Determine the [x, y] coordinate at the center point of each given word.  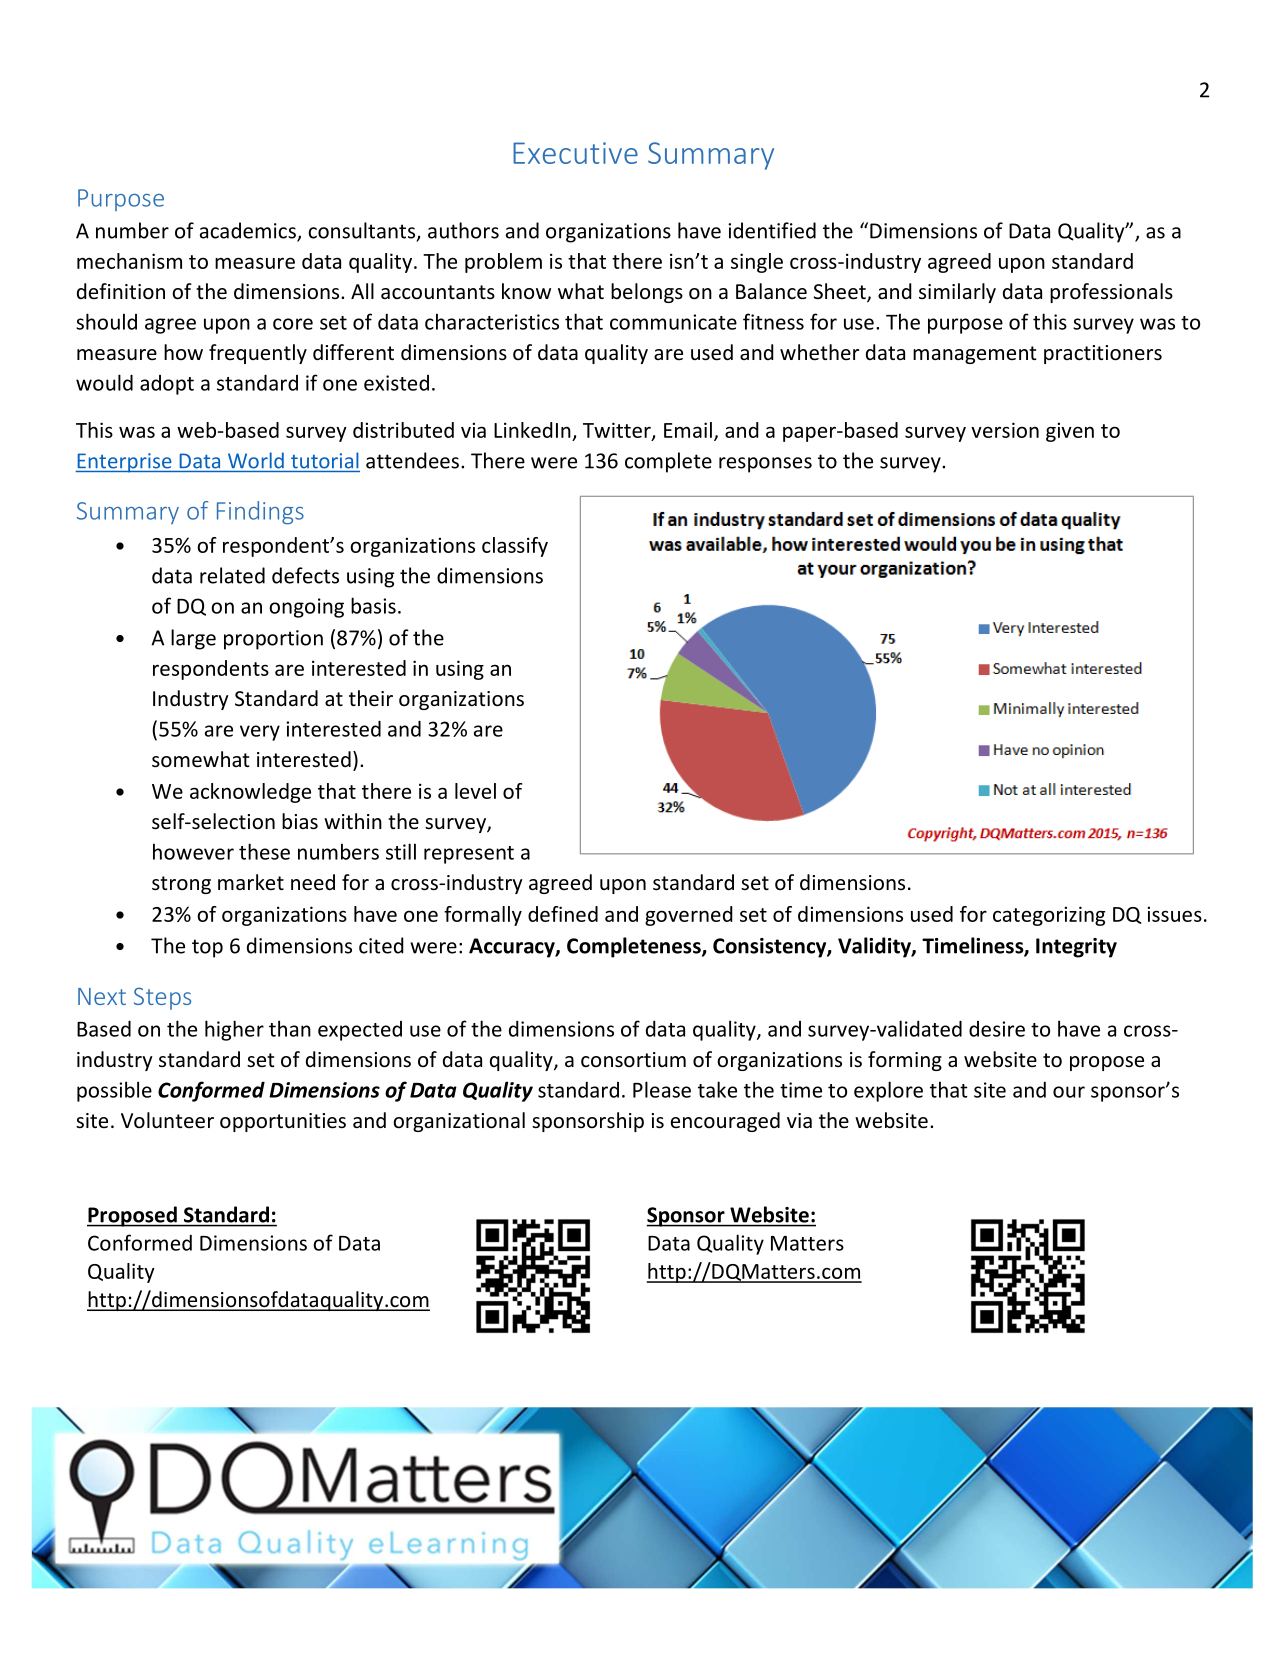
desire [997, 1029]
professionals [1111, 293]
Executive [575, 153]
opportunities [283, 1122]
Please [662, 1089]
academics [249, 231]
